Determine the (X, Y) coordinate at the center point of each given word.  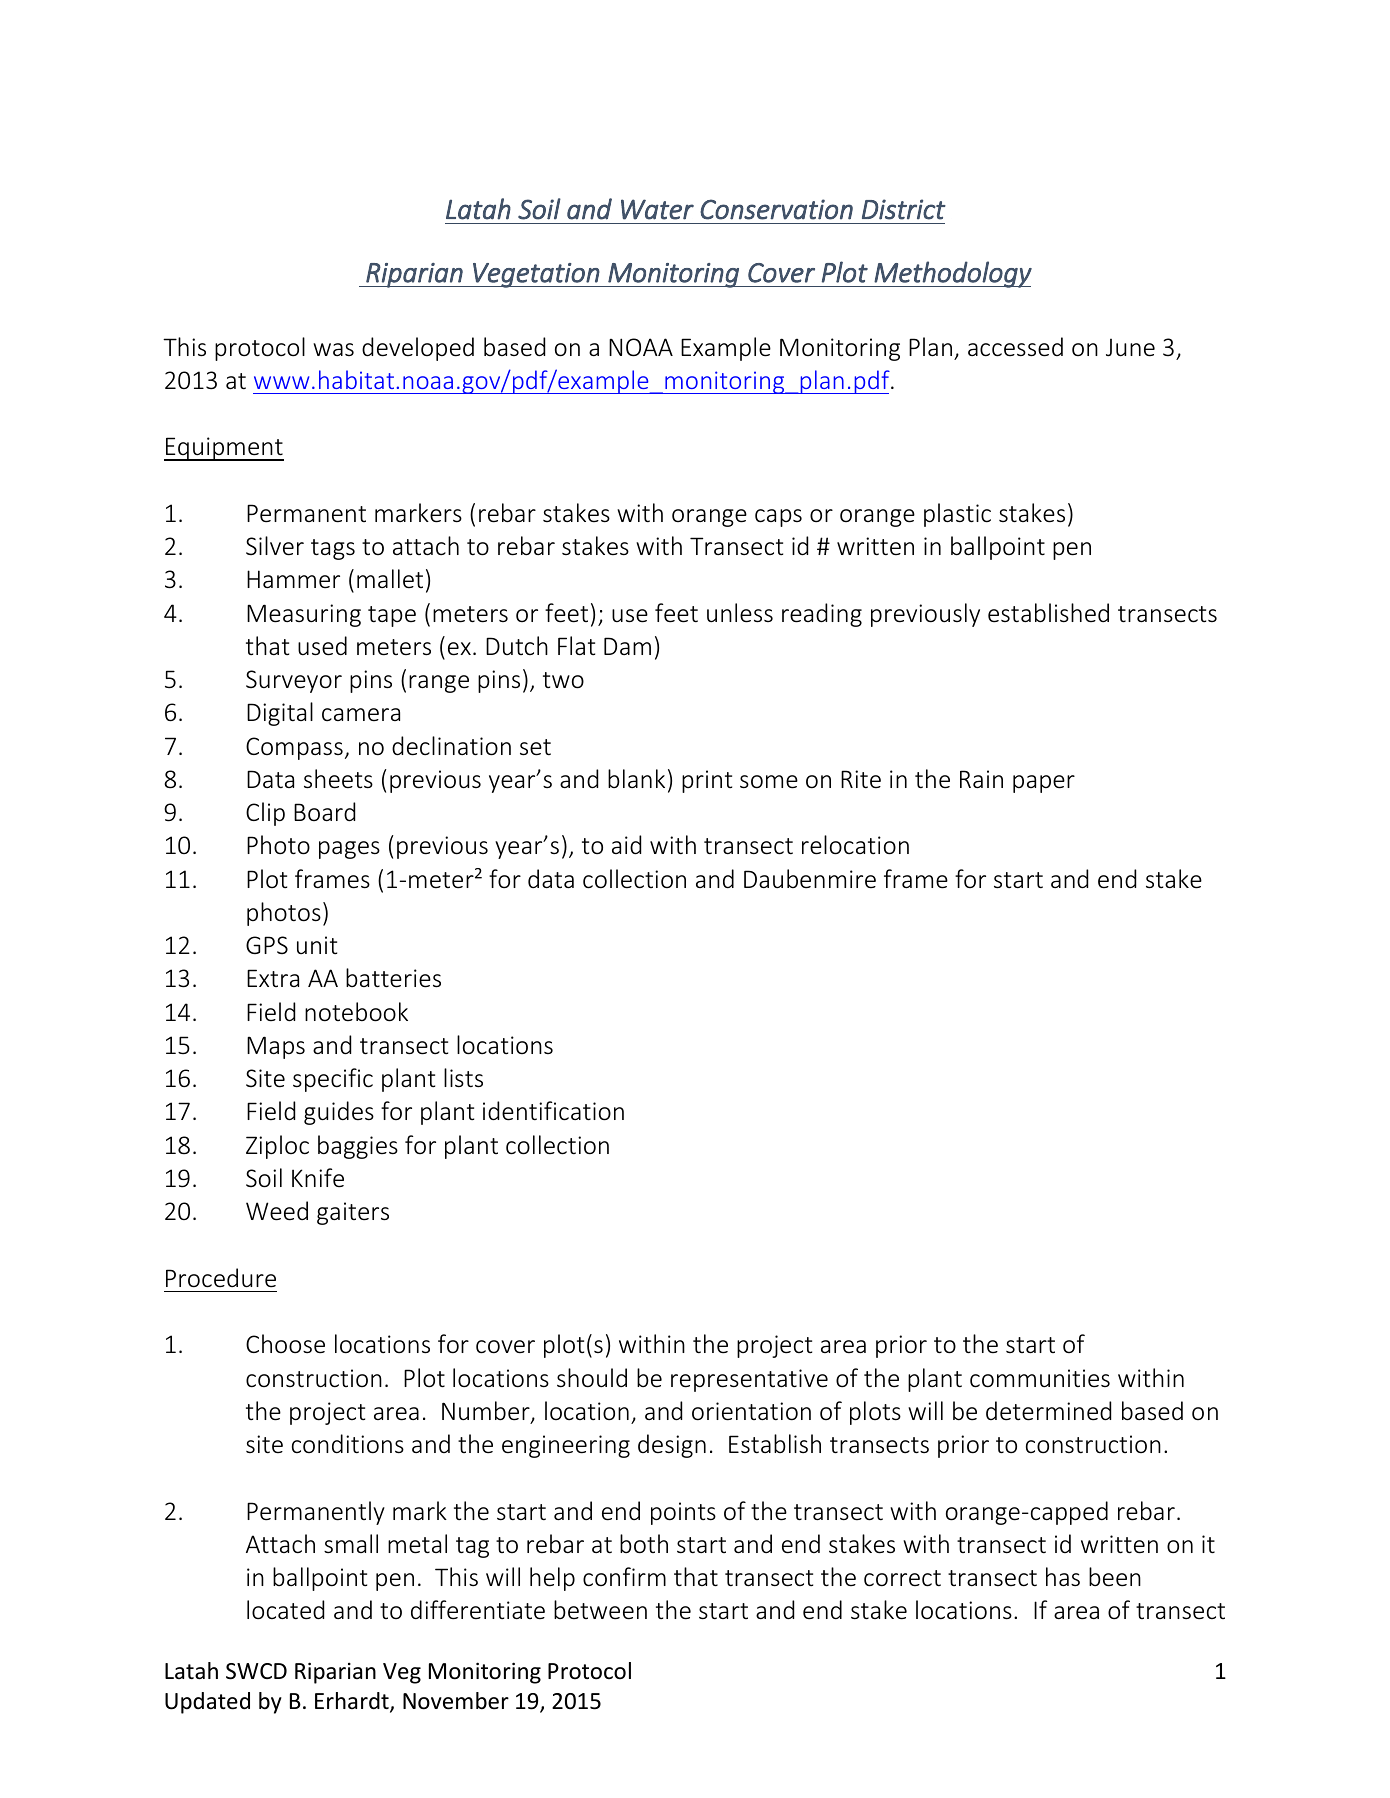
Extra (273, 978)
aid (626, 844)
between (600, 1610)
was (333, 349)
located (285, 1610)
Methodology (952, 274)
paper (1044, 784)
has (1063, 1576)
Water (657, 209)
